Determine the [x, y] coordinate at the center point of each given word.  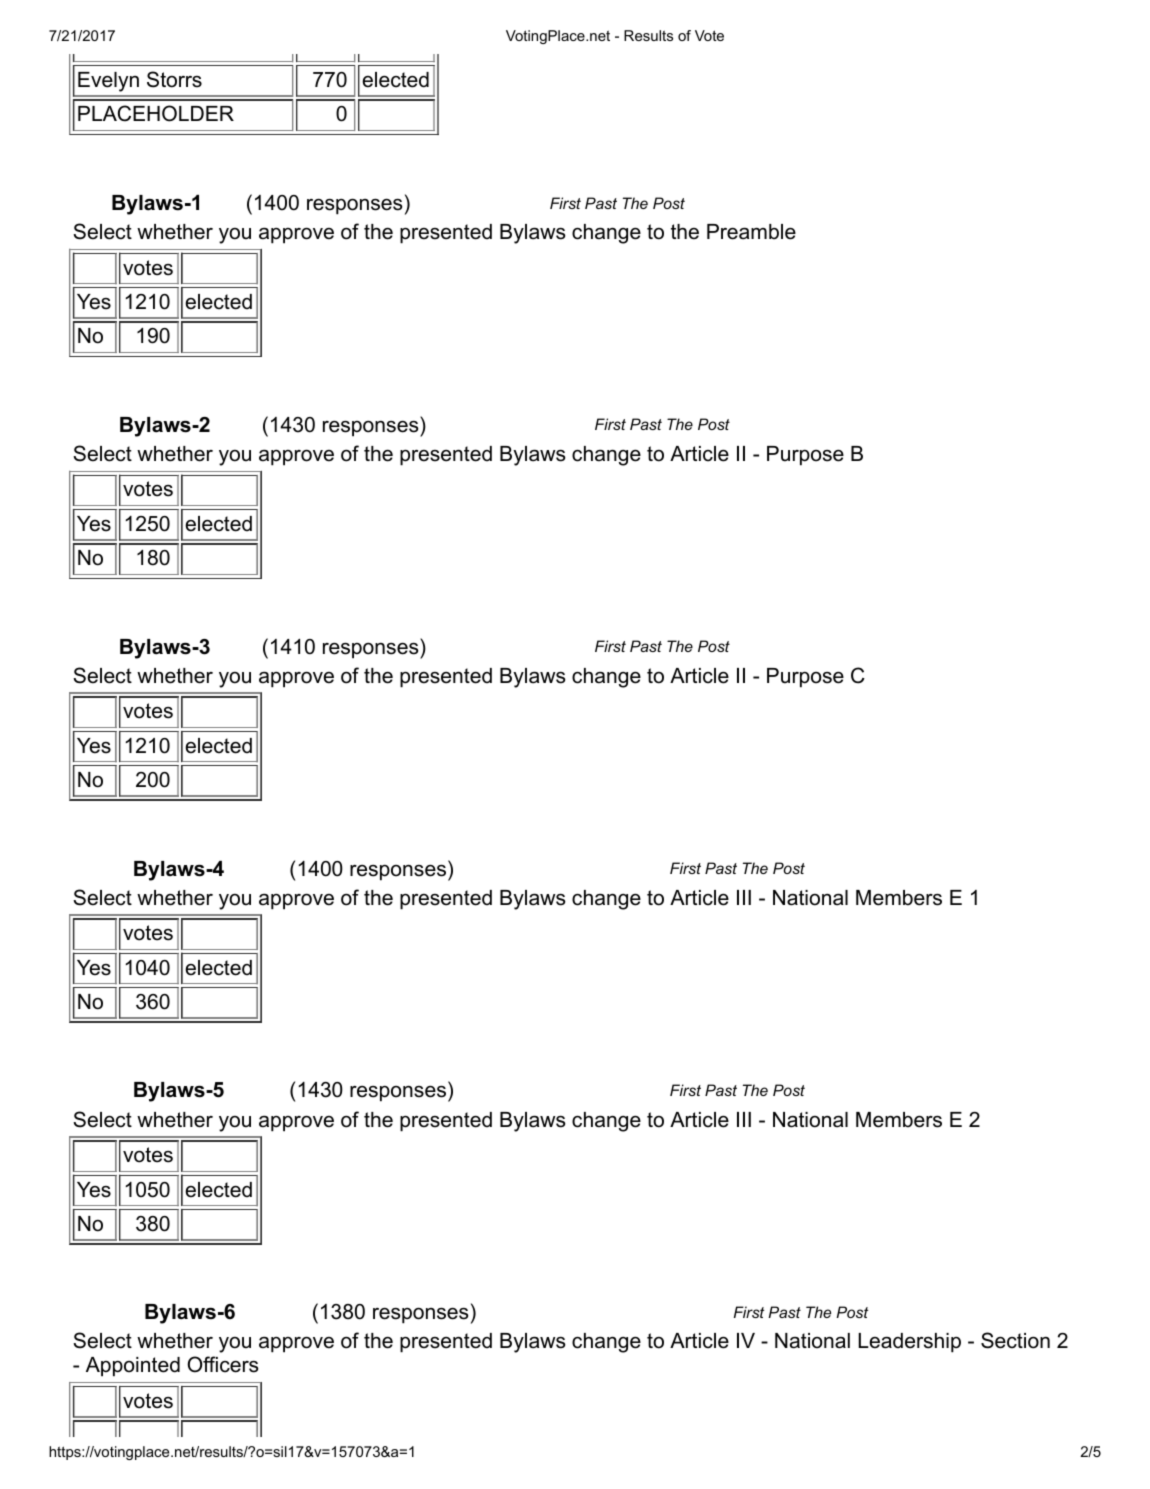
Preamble [751, 232]
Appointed [133, 1367]
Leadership [909, 1343]
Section [1015, 1340]
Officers [223, 1364]
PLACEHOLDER [156, 113]
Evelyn [108, 82]
